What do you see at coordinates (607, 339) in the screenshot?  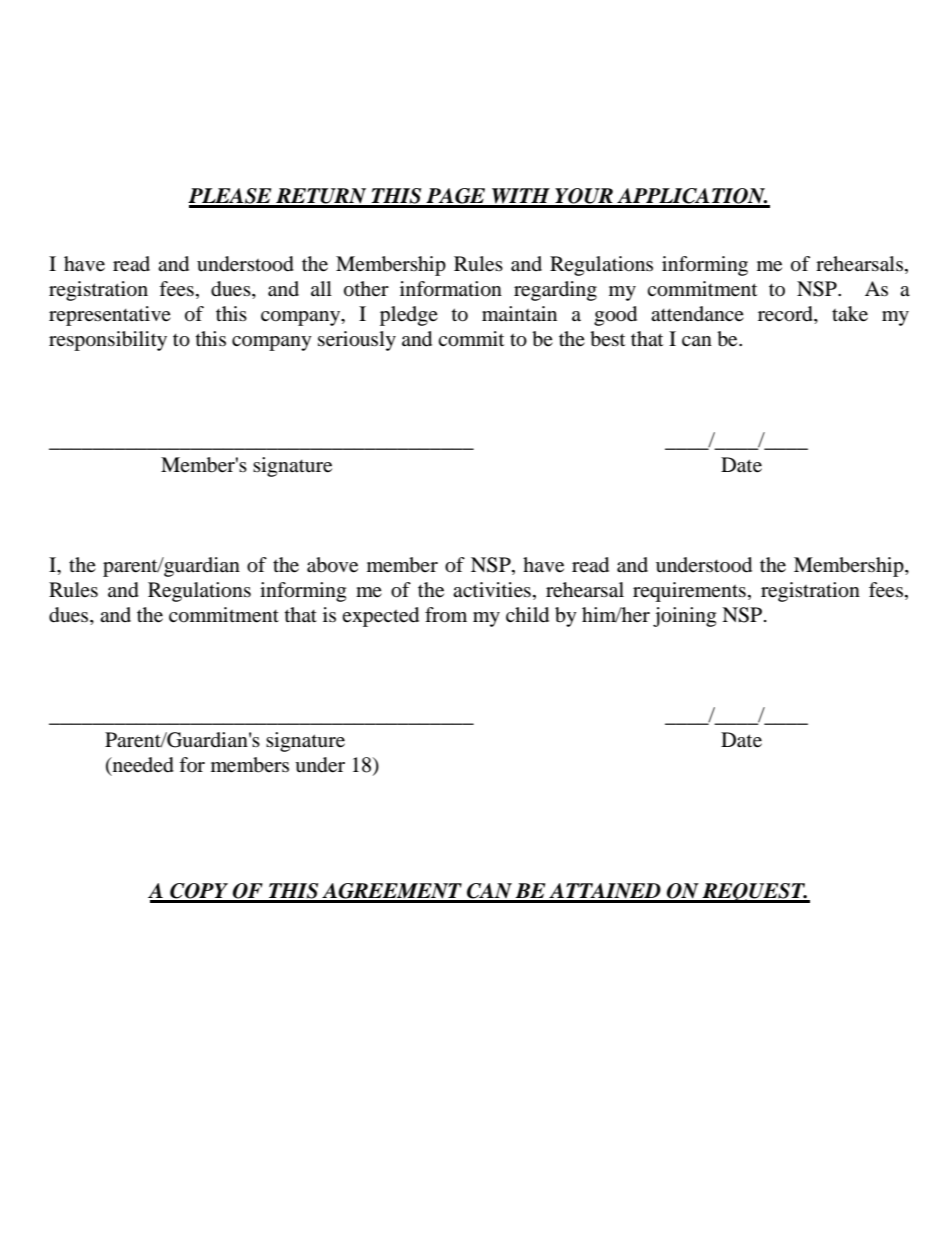 I see `best` at bounding box center [607, 339].
